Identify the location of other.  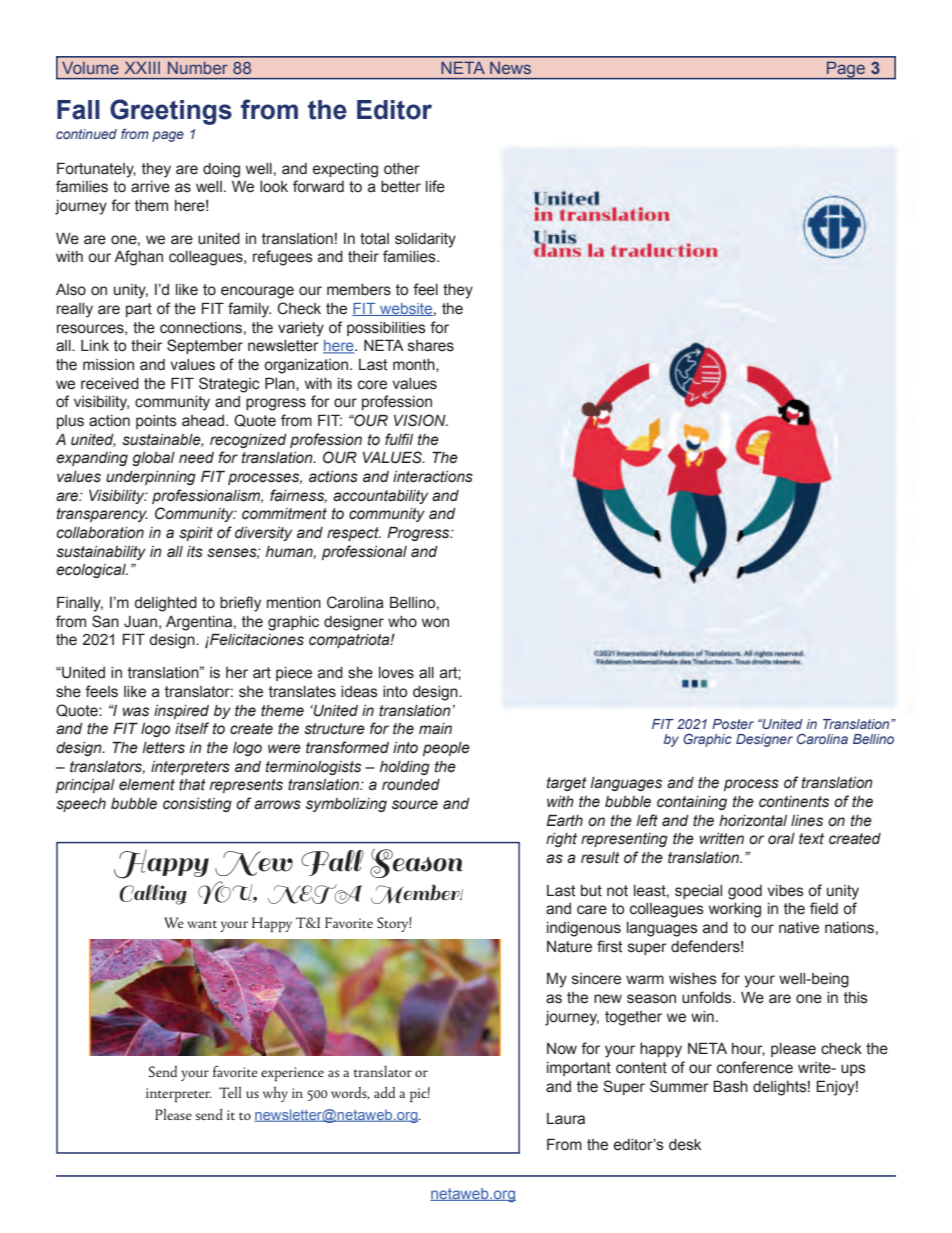
(402, 169).
